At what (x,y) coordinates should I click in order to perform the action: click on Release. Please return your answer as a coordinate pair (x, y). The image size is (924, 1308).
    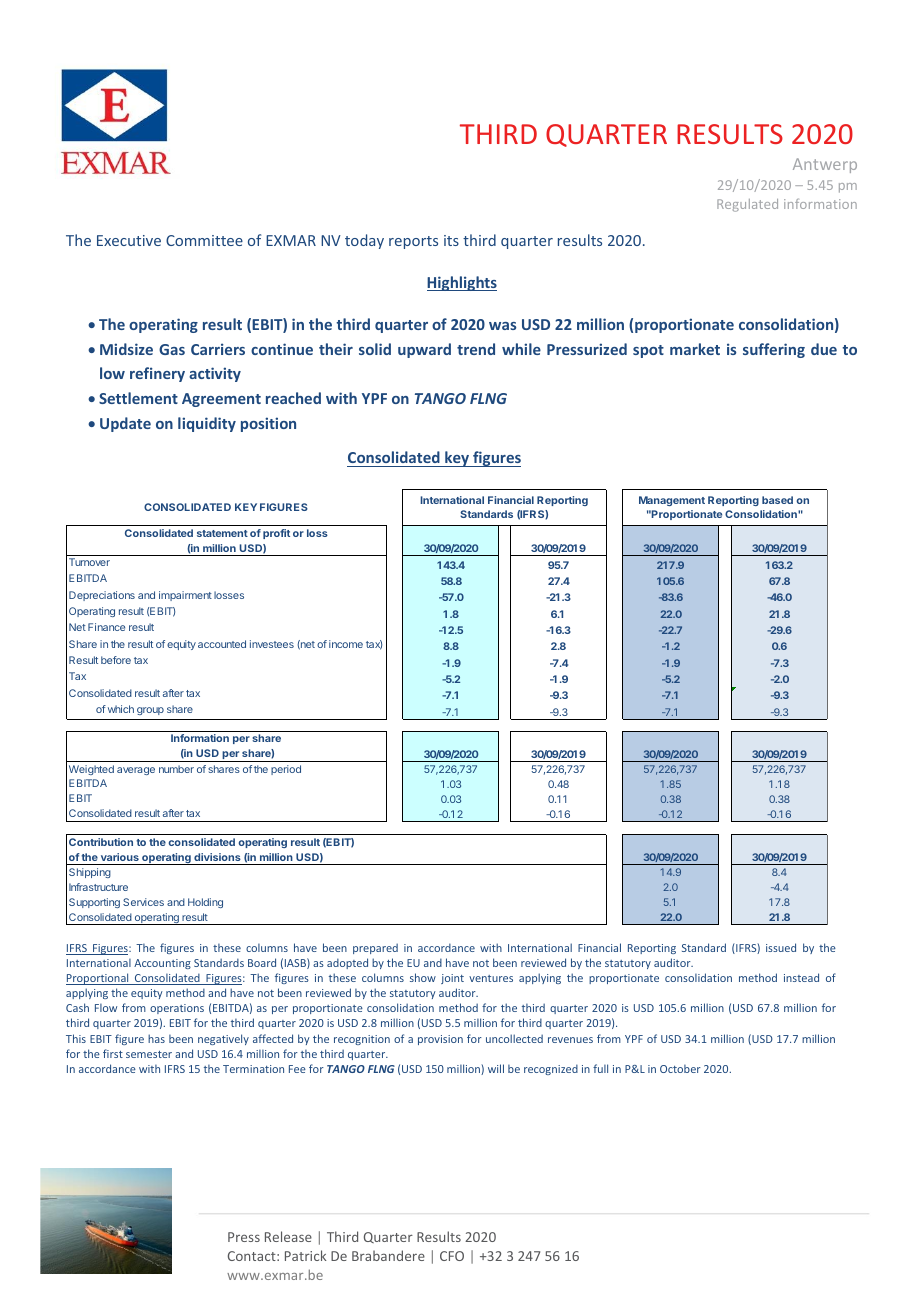
    Looking at the image, I should click on (288, 1236).
